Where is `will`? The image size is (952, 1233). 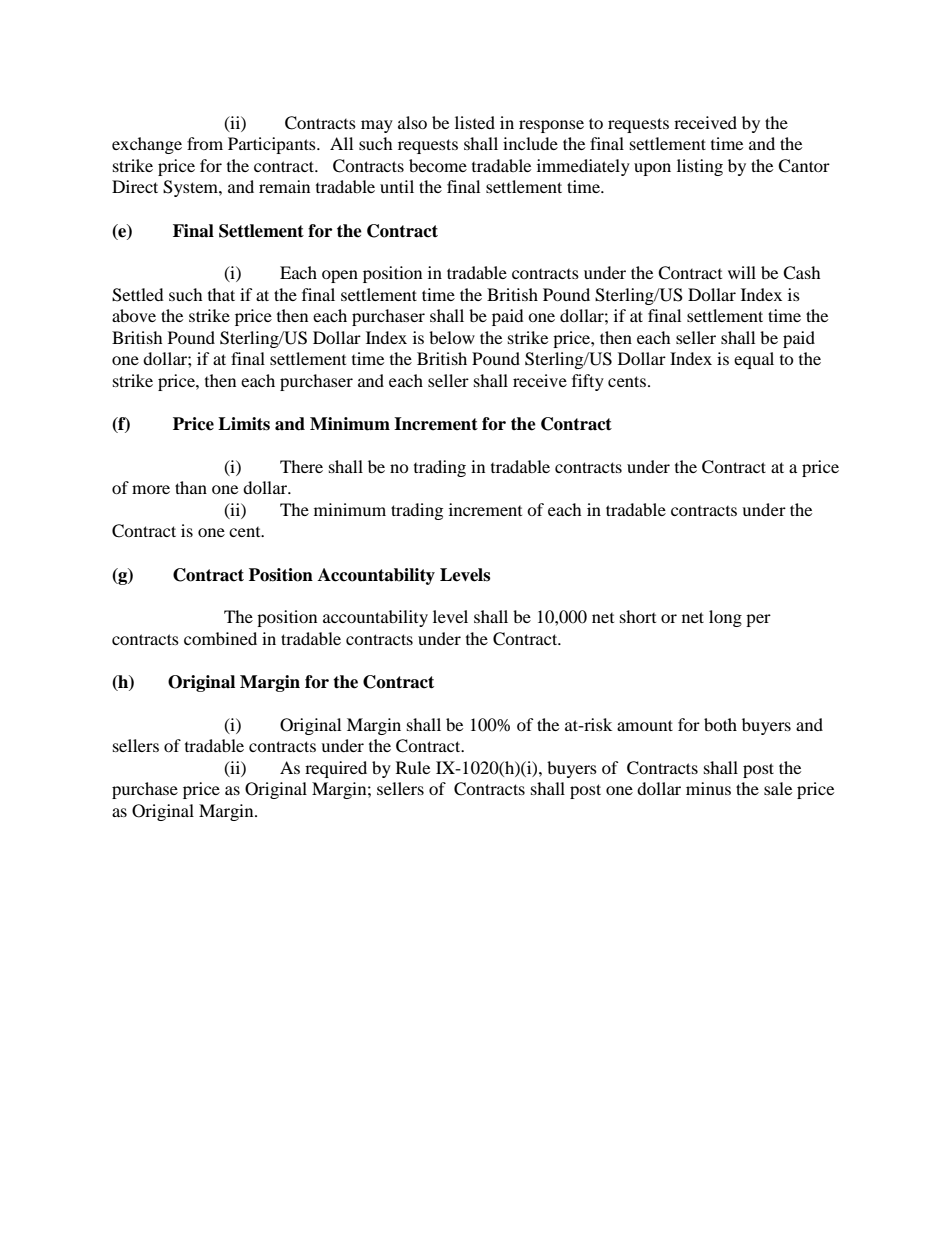 will is located at coordinates (742, 272).
